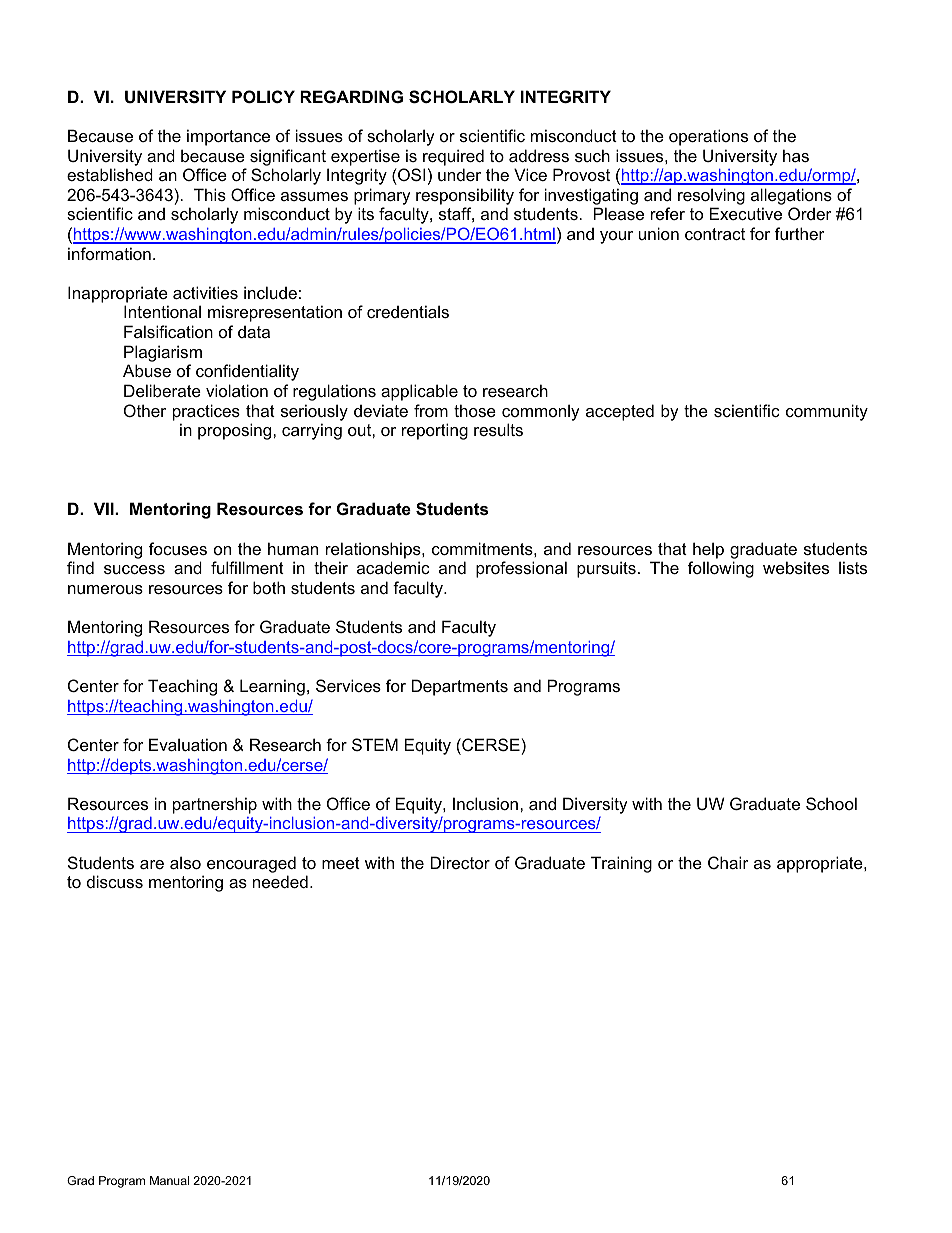 Image resolution: width=952 pixels, height=1233 pixels. I want to click on Director, so click(460, 862).
